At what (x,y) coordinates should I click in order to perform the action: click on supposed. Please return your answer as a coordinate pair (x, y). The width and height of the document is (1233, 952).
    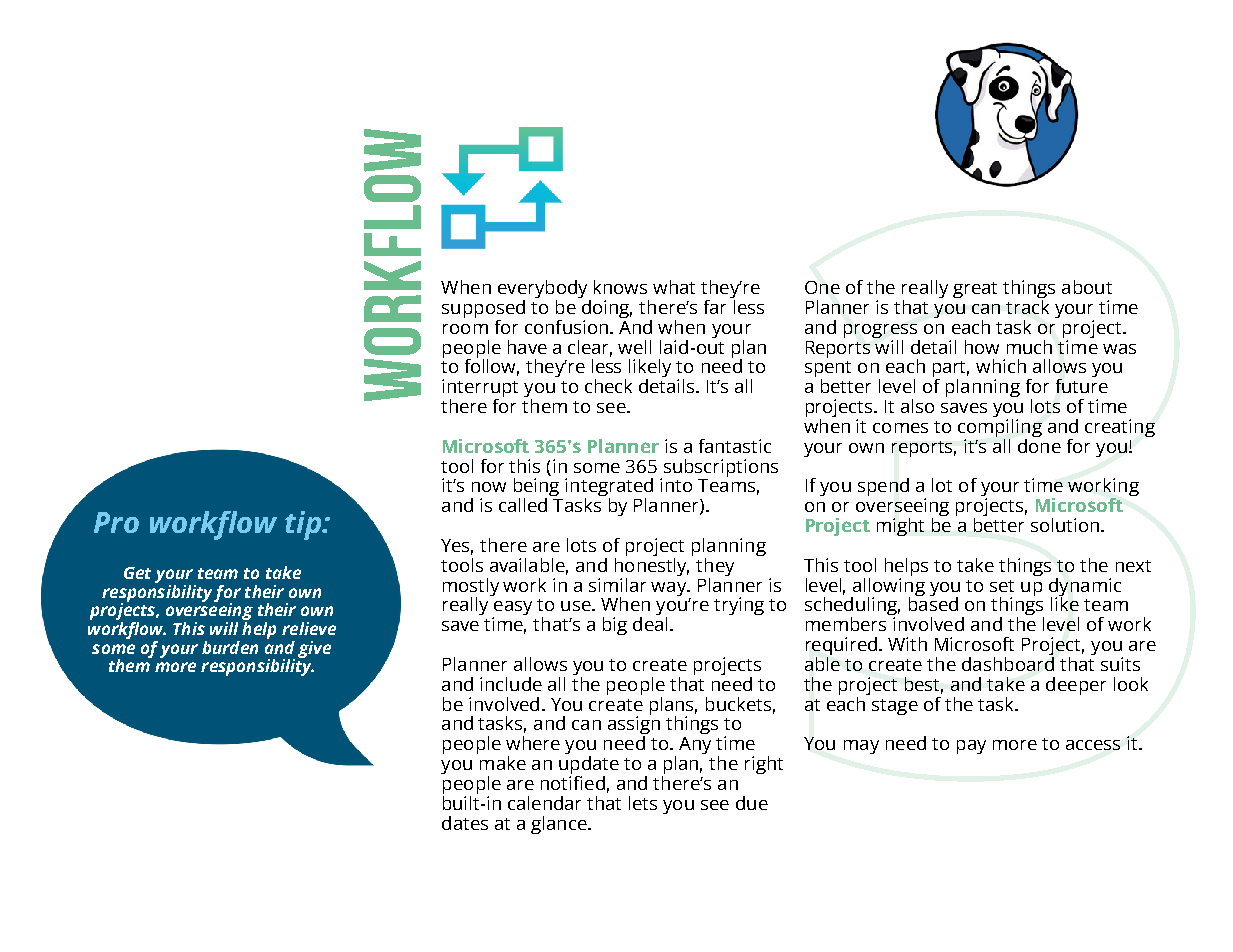
    Looking at the image, I should click on (483, 310).
